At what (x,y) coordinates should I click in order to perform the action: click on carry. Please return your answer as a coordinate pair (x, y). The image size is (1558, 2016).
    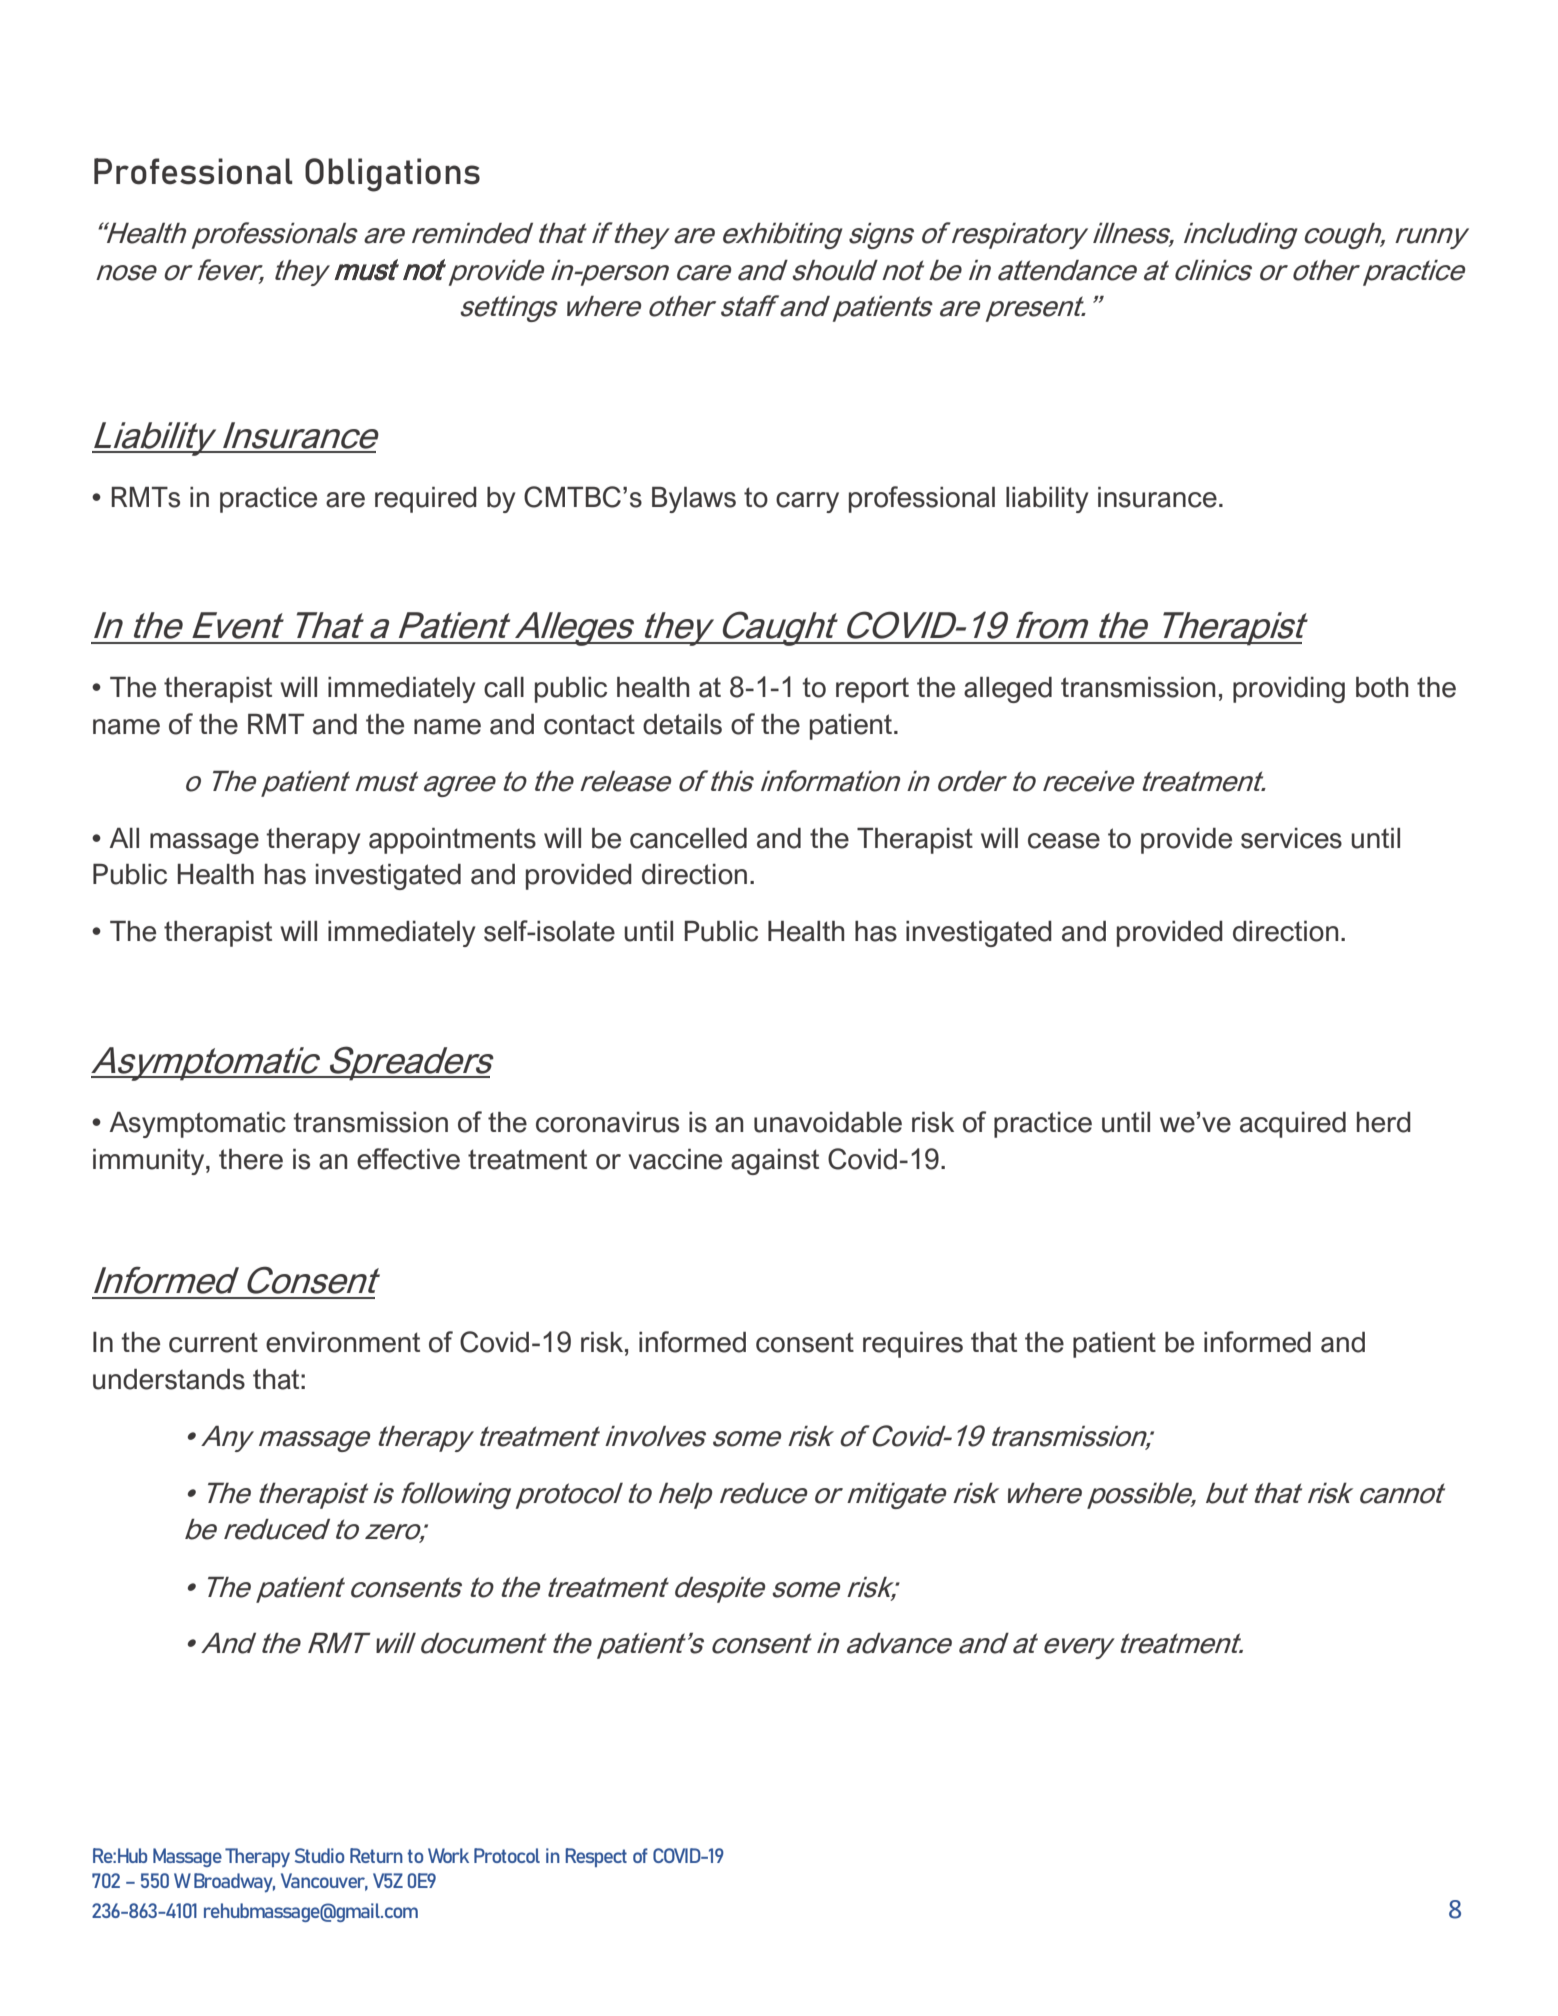
    Looking at the image, I should click on (807, 502).
